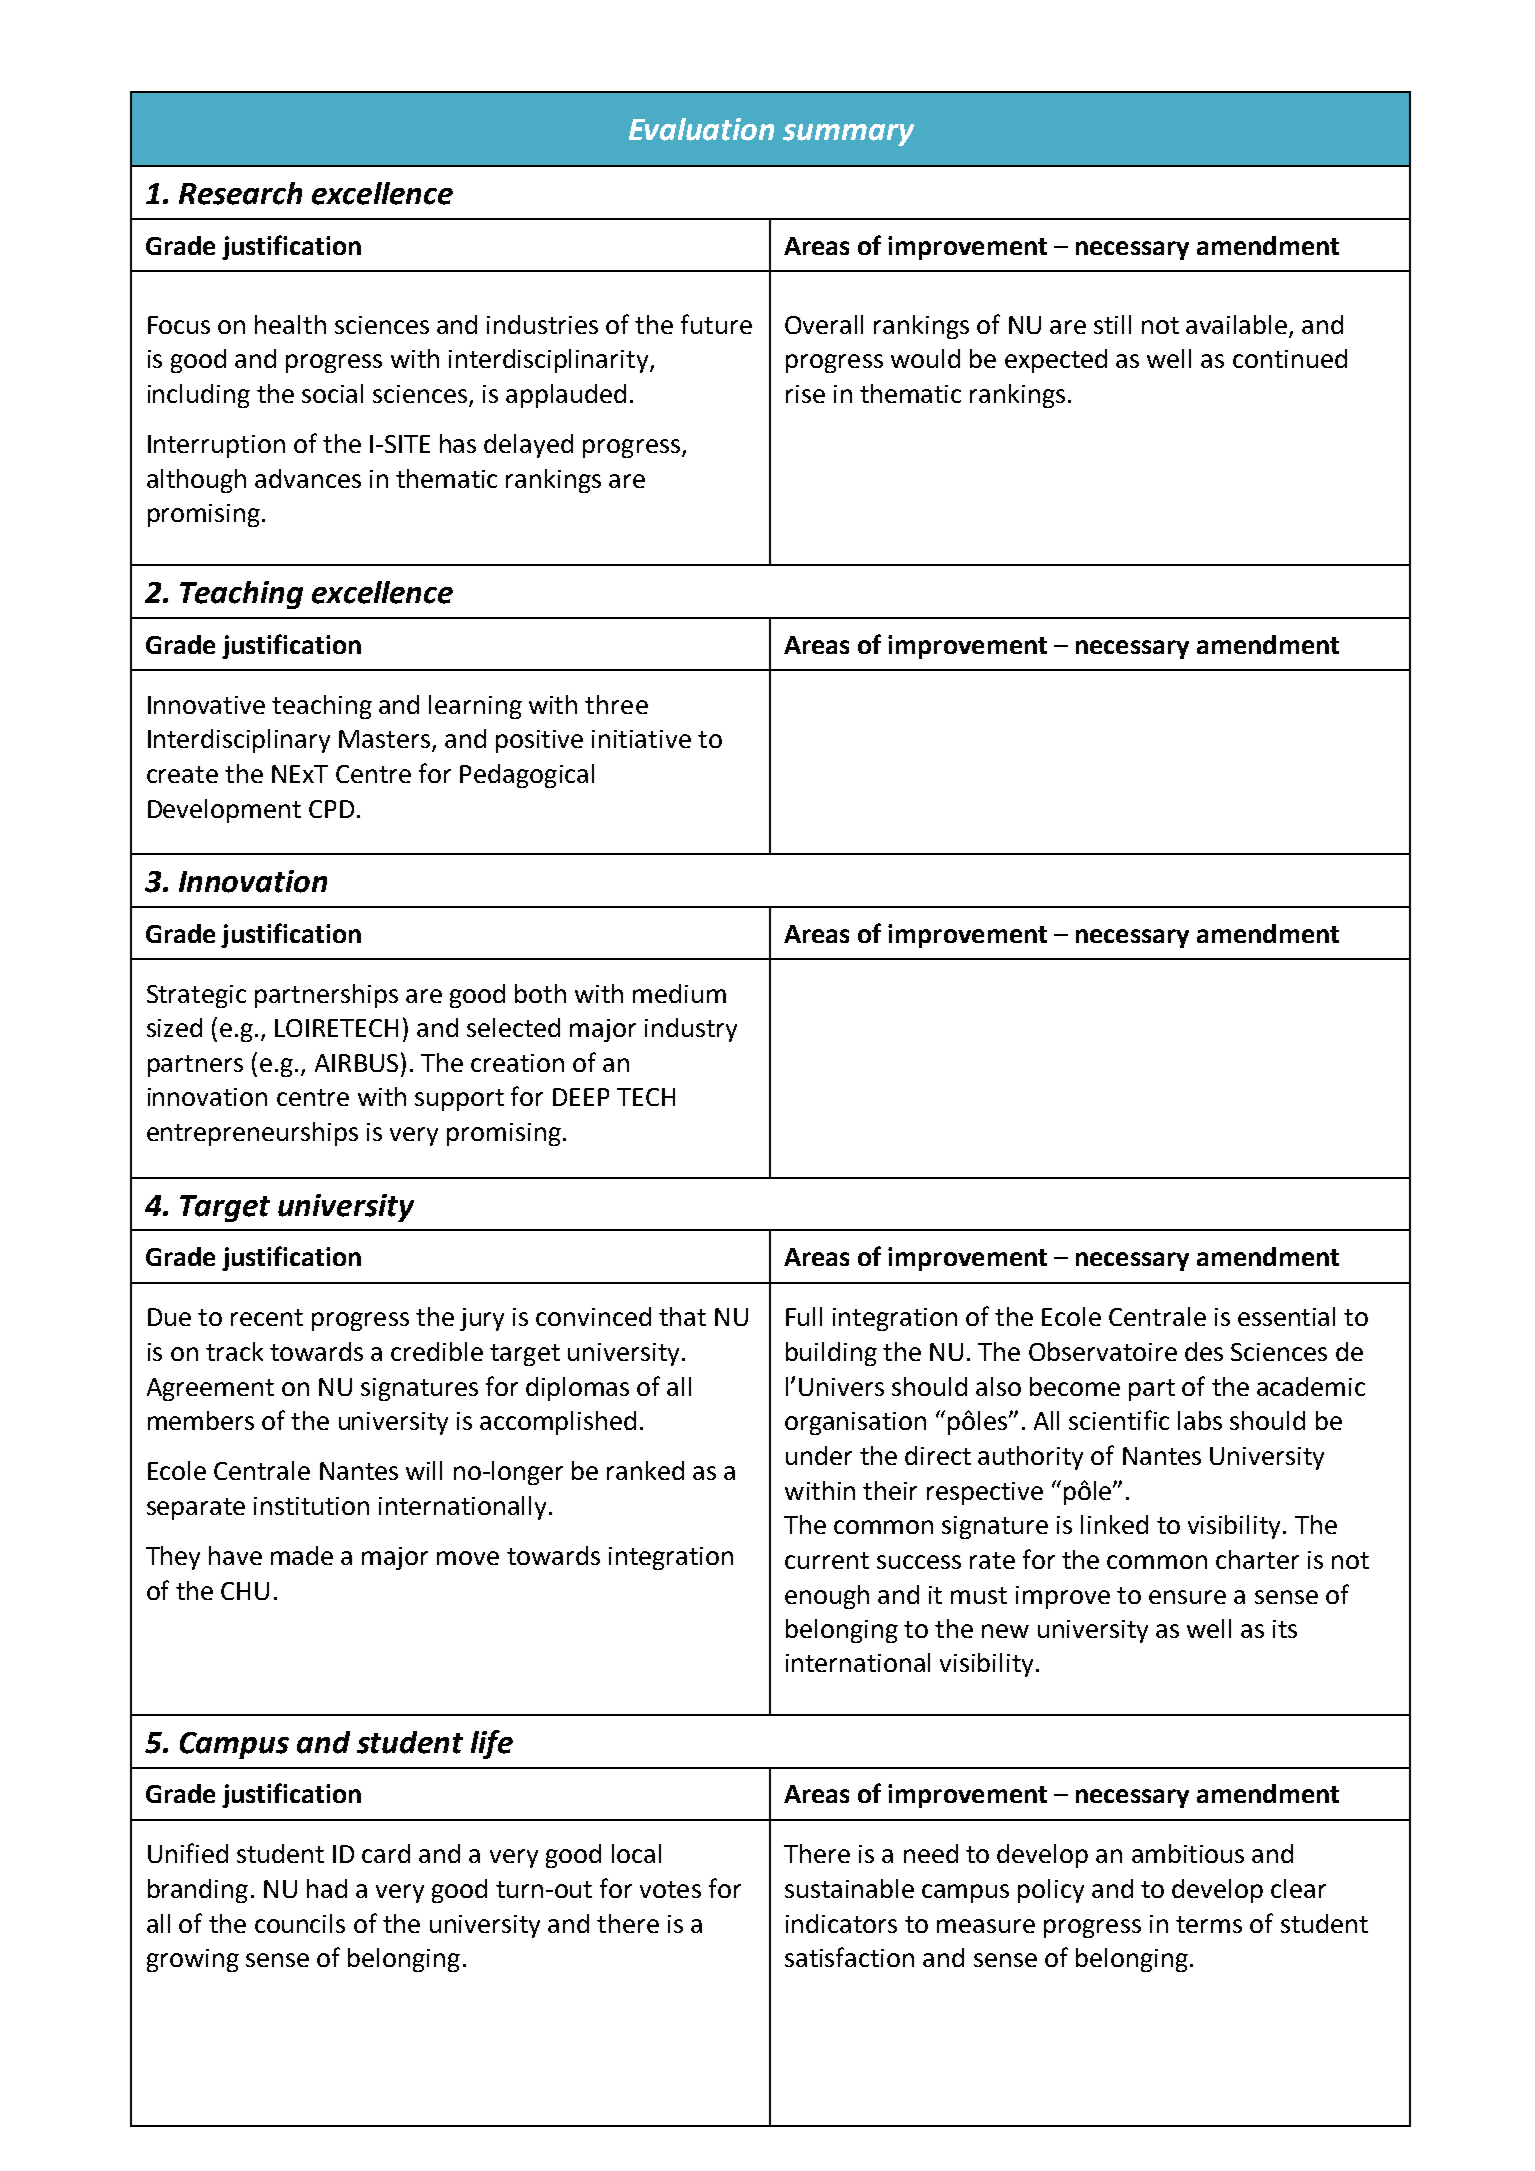 Image resolution: width=1535 pixels, height=2171 pixels. I want to click on votes, so click(670, 1889).
